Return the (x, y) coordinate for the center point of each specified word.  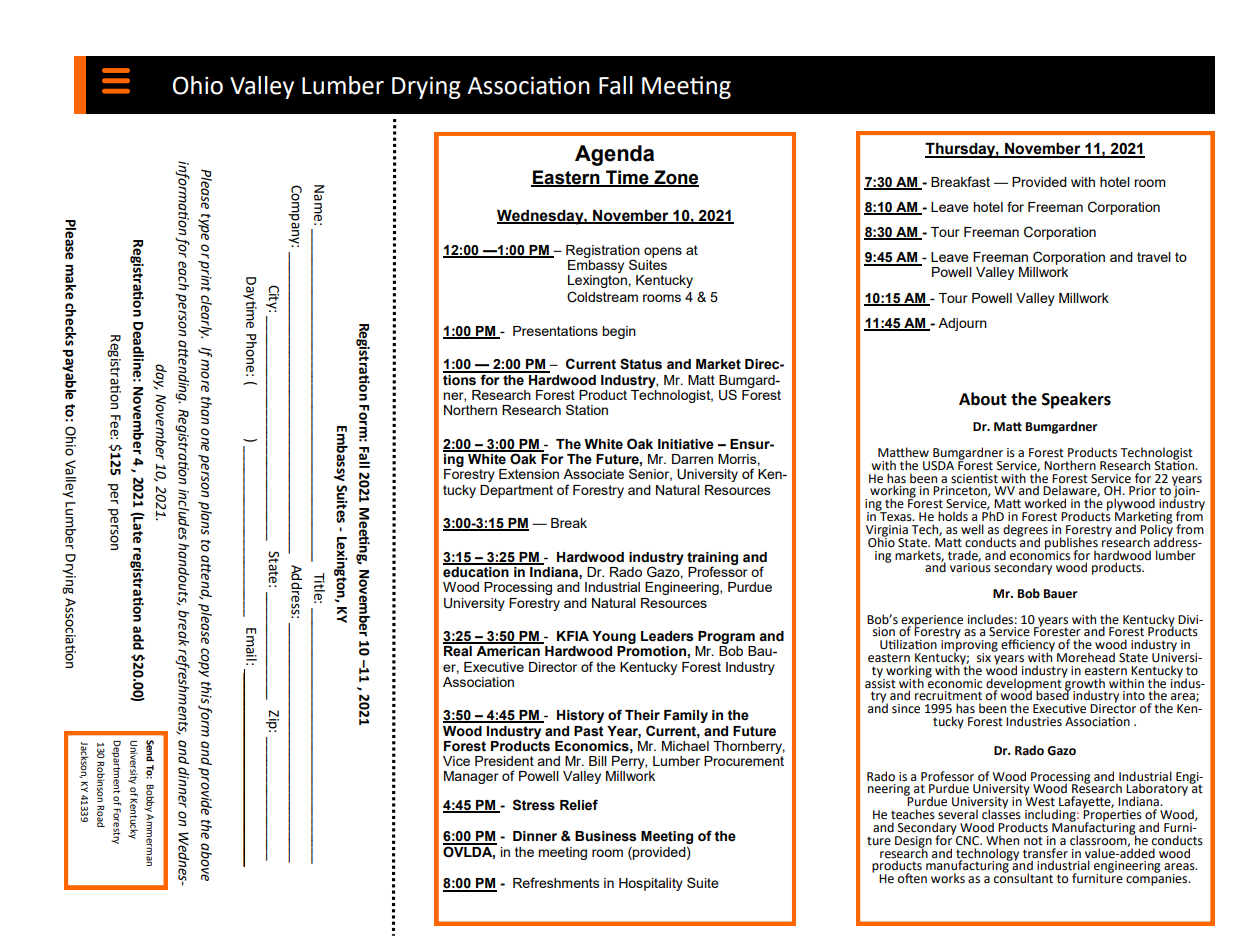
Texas (896, 516)
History (580, 716)
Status (641, 364)
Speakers (1076, 400)
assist (880, 682)
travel (1154, 257)
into (1134, 696)
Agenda (614, 155)
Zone (675, 178)
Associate (593, 474)
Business (606, 836)
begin (619, 332)
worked (1045, 503)
